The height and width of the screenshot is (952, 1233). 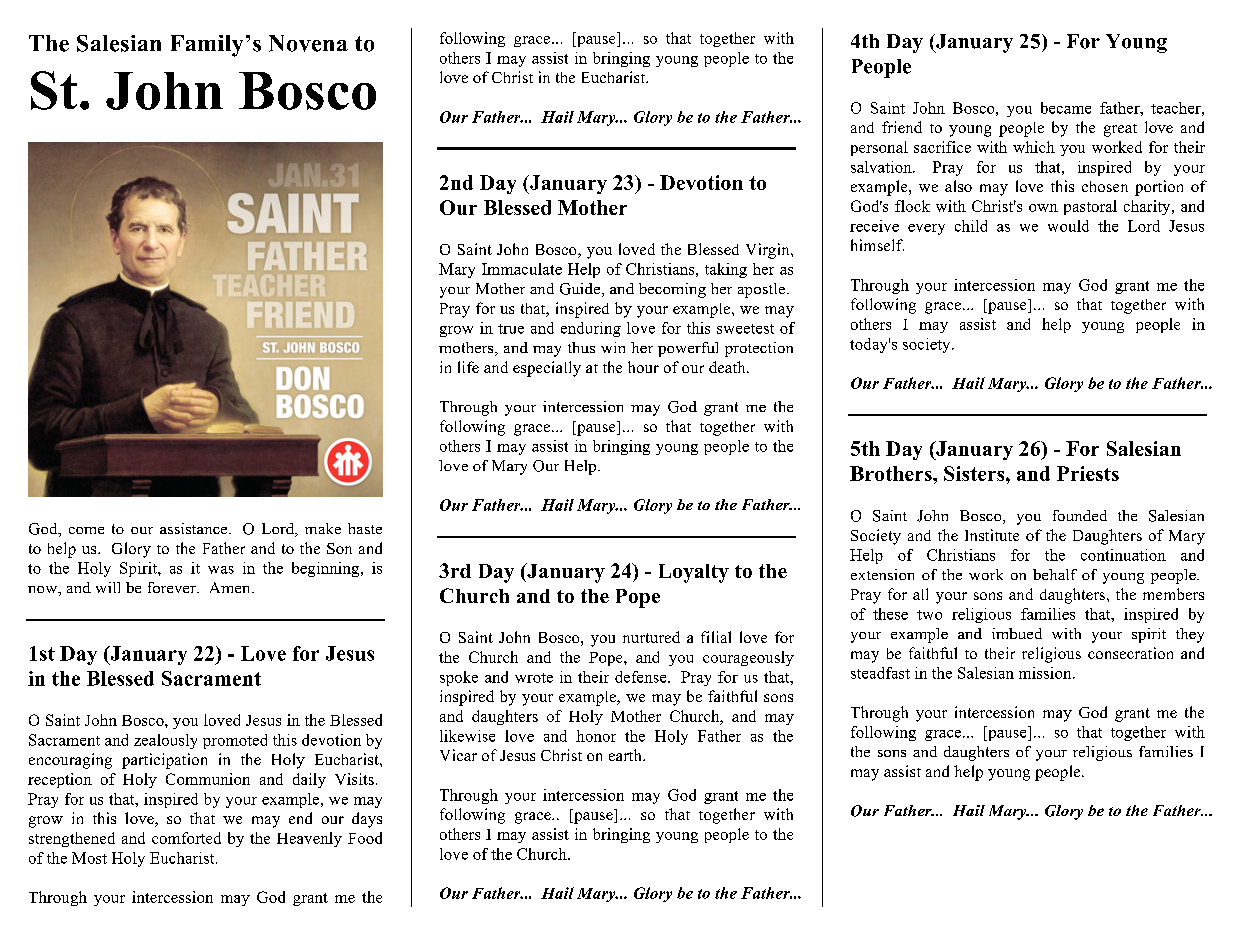 I want to click on mission, so click(x=1046, y=673).
